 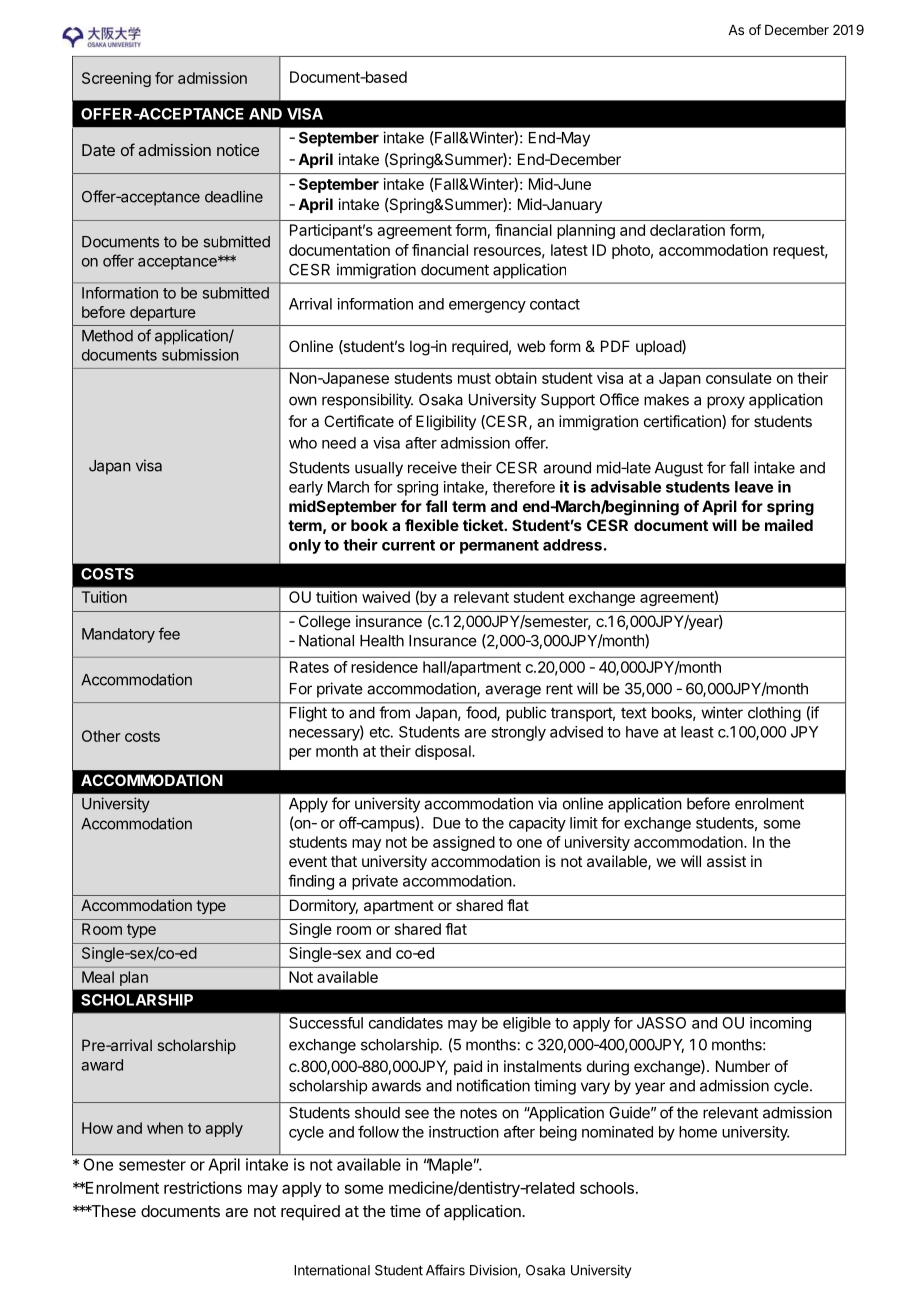 I want to click on least, so click(x=697, y=732).
